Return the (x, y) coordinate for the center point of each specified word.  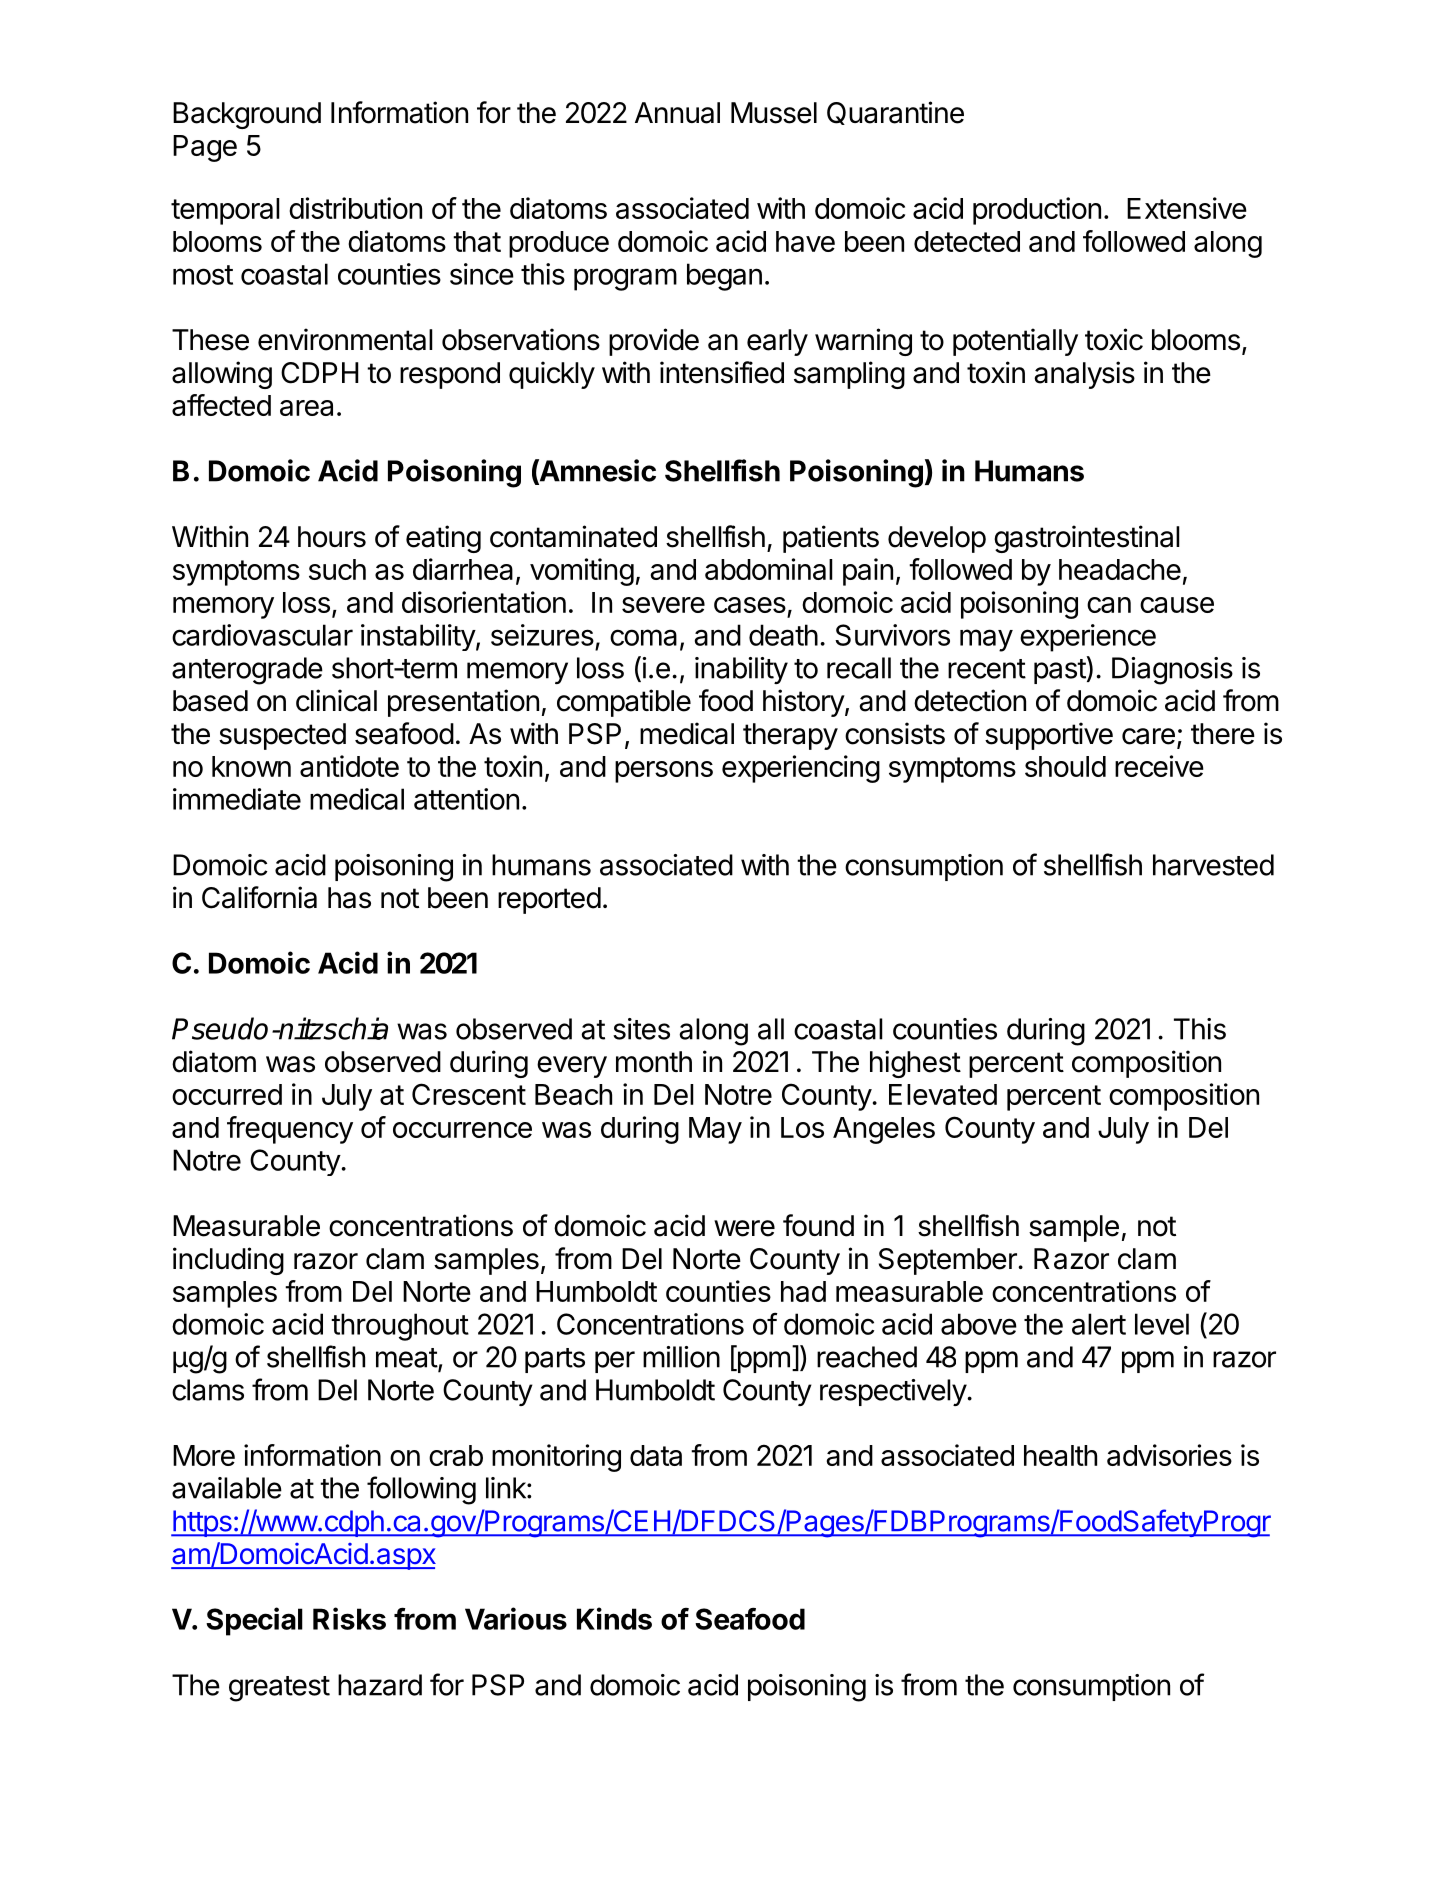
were (744, 1228)
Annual (677, 113)
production (1037, 211)
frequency (290, 1130)
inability (741, 670)
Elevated (943, 1094)
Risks (349, 1618)
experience (1088, 638)
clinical (336, 700)
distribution (355, 208)
